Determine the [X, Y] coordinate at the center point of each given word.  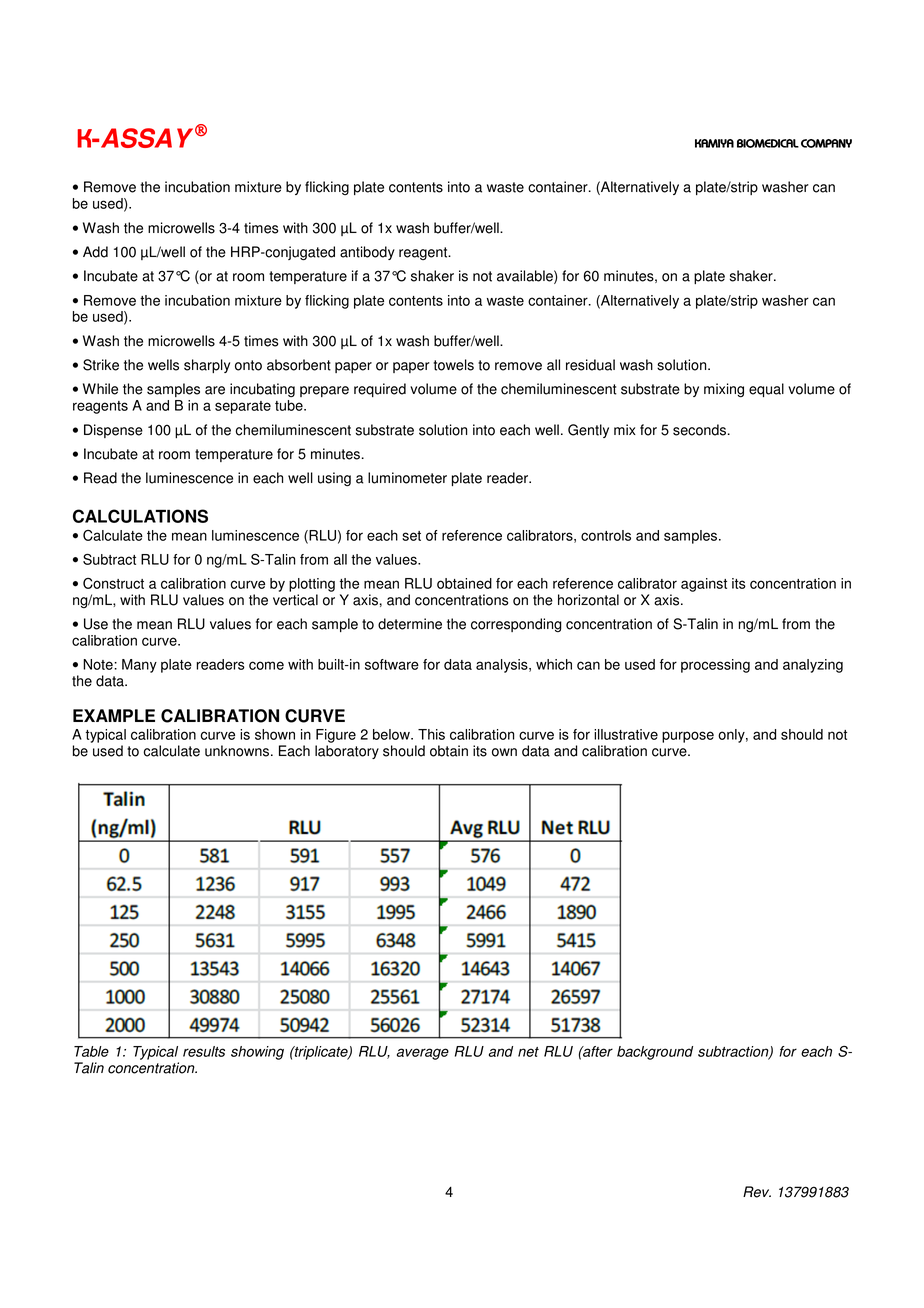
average [423, 1054]
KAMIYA [714, 143]
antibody [367, 253]
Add [95, 252]
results [204, 1051]
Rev [757, 1192]
